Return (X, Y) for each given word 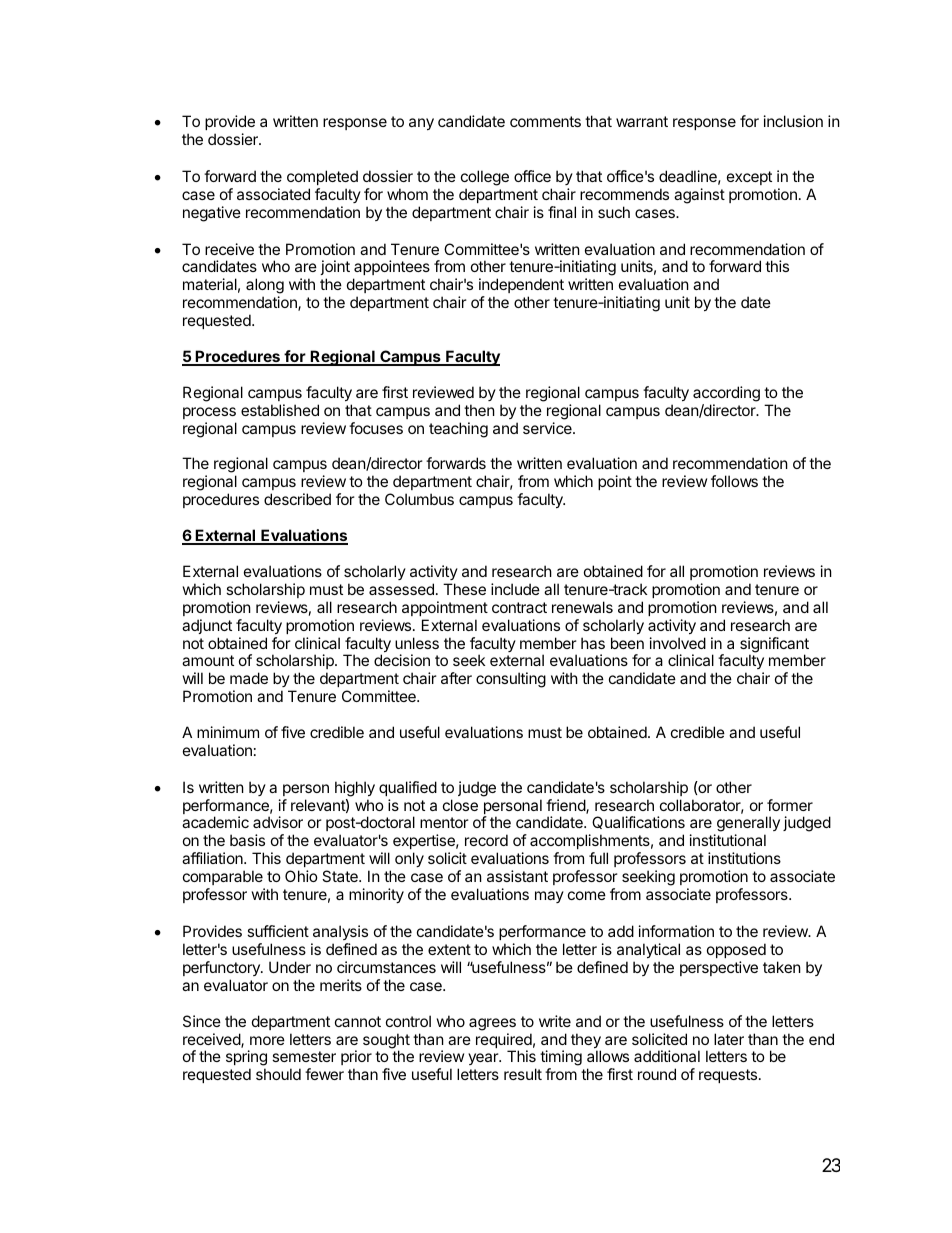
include (515, 589)
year (484, 1059)
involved (678, 643)
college (485, 178)
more (267, 1040)
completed (322, 177)
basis (247, 840)
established (280, 410)
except (749, 178)
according (726, 394)
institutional (728, 840)
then (479, 410)
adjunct (207, 626)
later (729, 1039)
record (486, 840)
